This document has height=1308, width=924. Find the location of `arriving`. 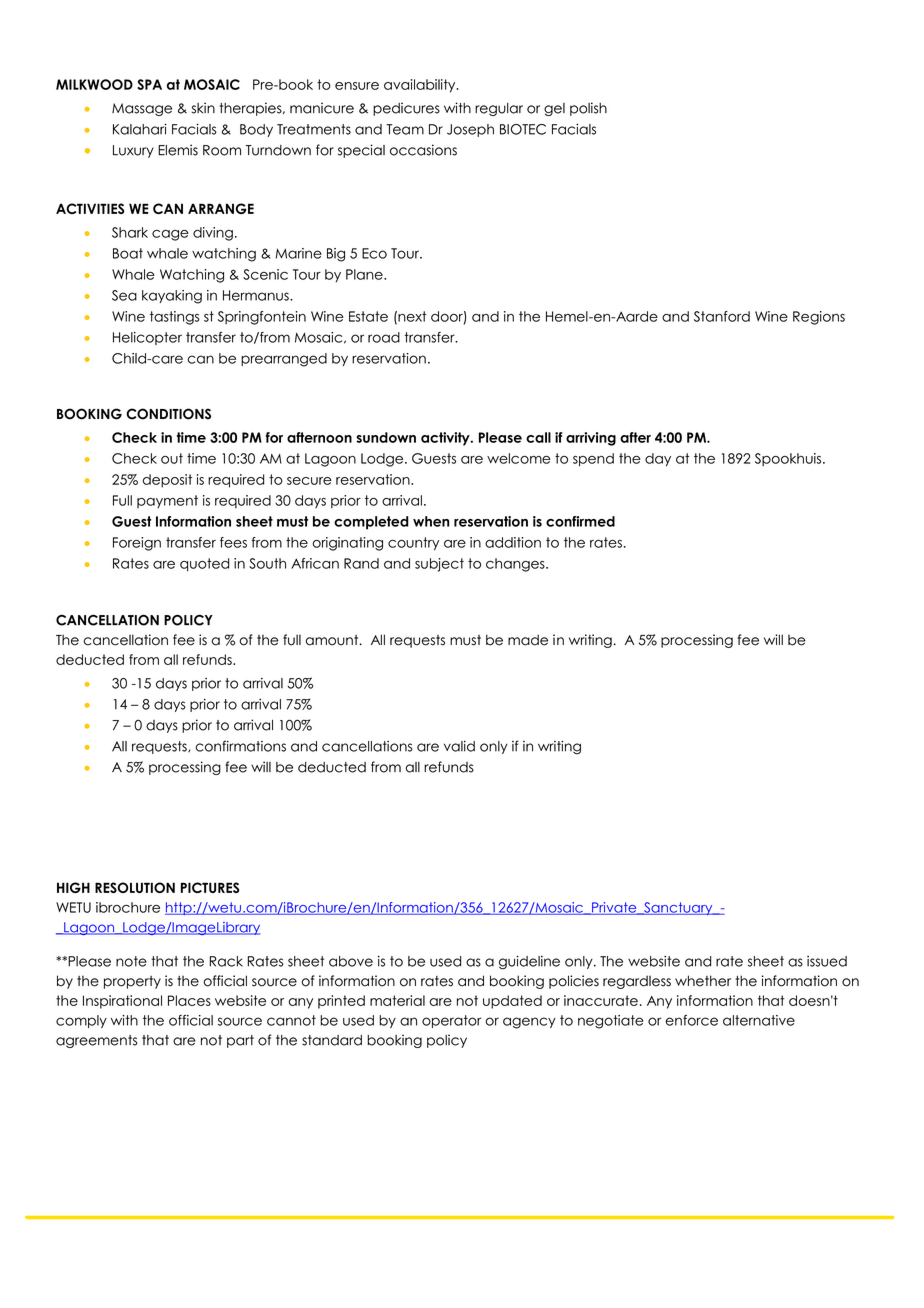

arriving is located at coordinates (591, 439).
